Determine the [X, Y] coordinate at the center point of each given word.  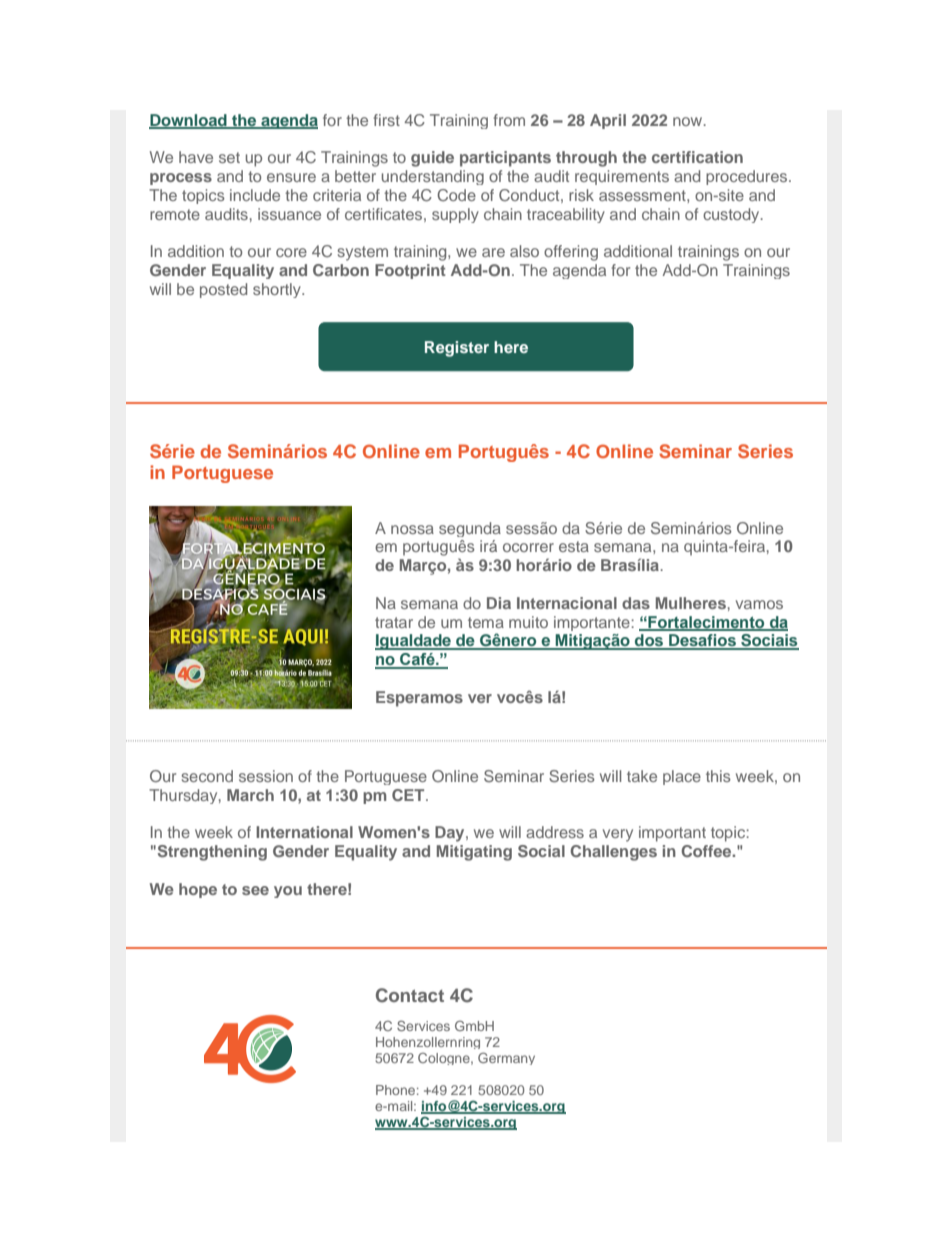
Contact [410, 995]
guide [432, 159]
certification [697, 157]
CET [409, 795]
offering [571, 253]
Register [457, 349]
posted [223, 290]
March [250, 795]
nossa [412, 529]
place [682, 777]
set [229, 157]
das [636, 603]
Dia [499, 603]
